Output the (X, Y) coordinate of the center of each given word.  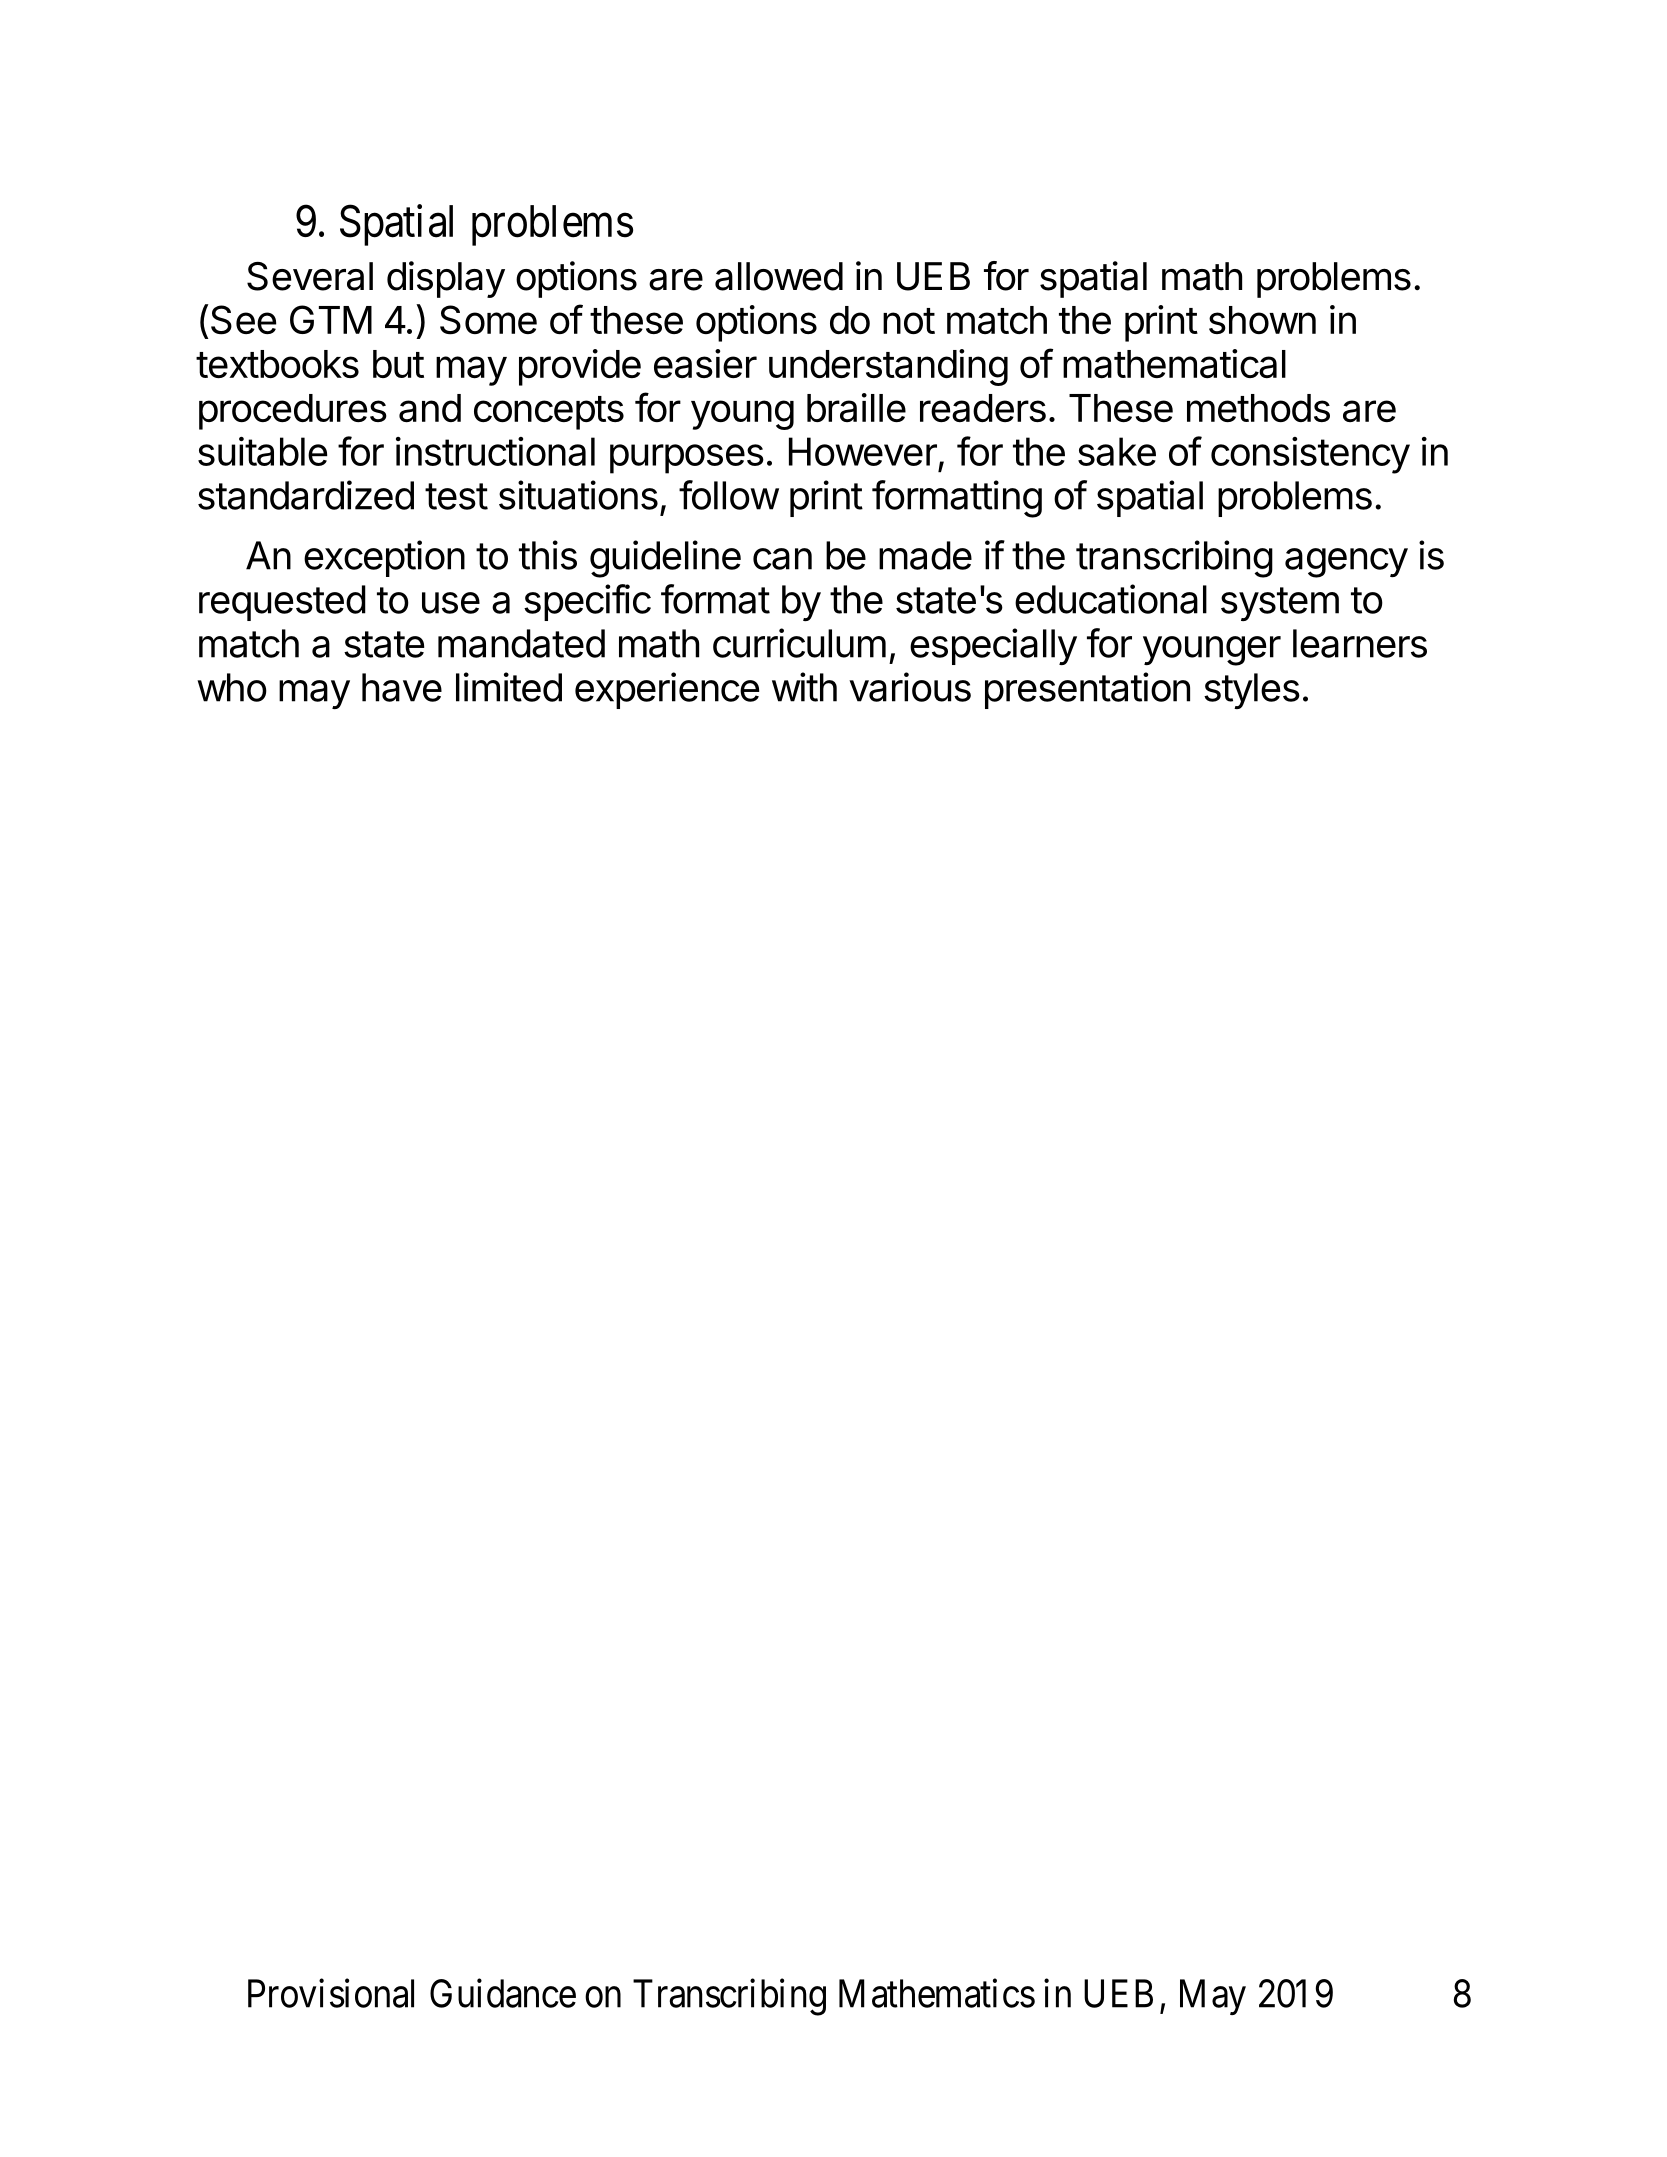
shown (1262, 320)
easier (705, 363)
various (910, 687)
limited (509, 687)
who (232, 687)
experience (667, 690)
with (804, 687)
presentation (1087, 690)
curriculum (799, 643)
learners (1360, 643)
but (398, 364)
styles (1252, 691)
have (402, 687)
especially (993, 646)
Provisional (331, 1993)
